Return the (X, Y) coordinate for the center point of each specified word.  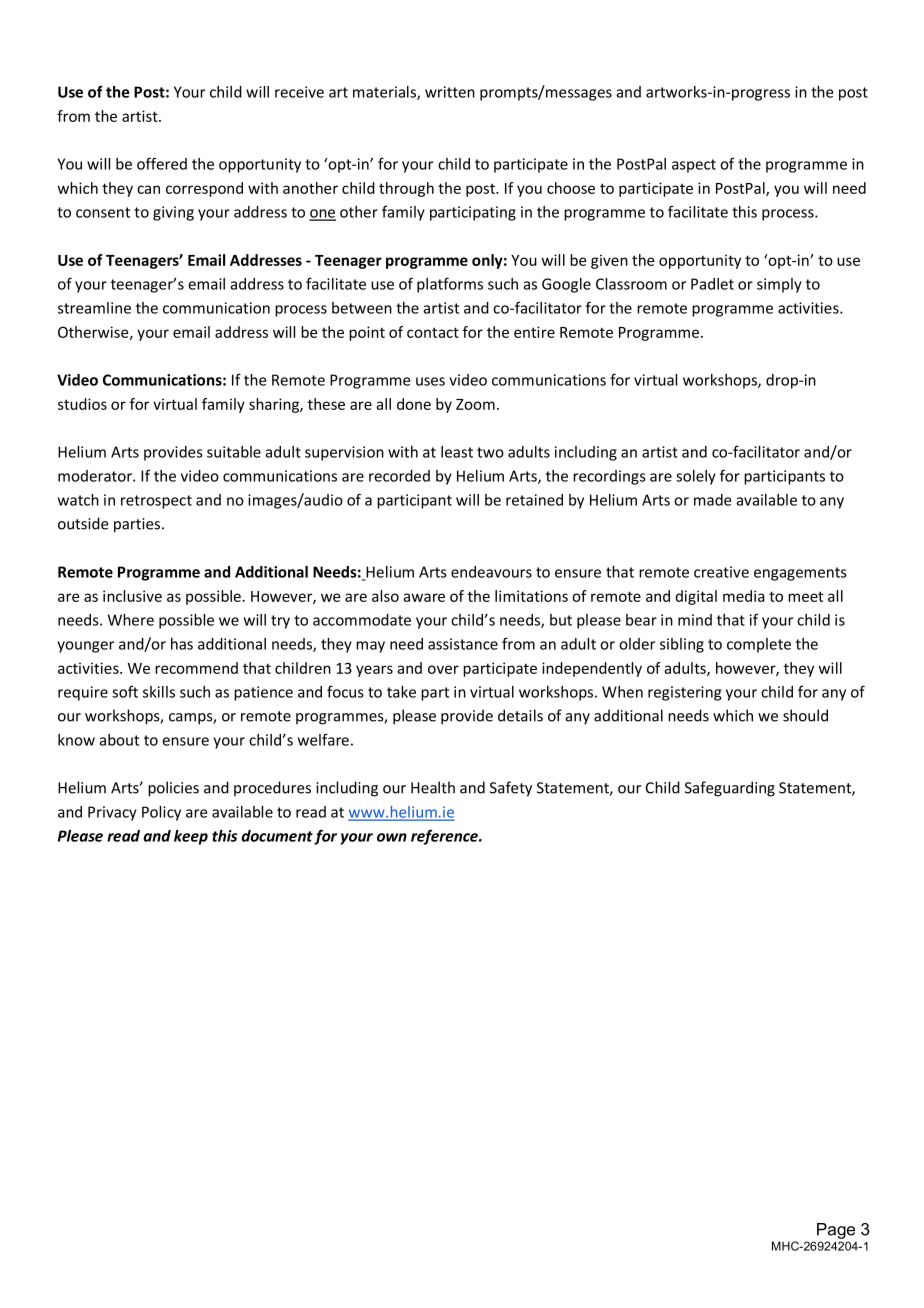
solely (696, 477)
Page (836, 1231)
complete (759, 645)
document (277, 836)
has (182, 644)
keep (191, 837)
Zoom (475, 404)
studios (82, 404)
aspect (694, 166)
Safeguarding (730, 789)
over (443, 669)
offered (162, 163)
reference (446, 837)
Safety (511, 789)
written (450, 92)
